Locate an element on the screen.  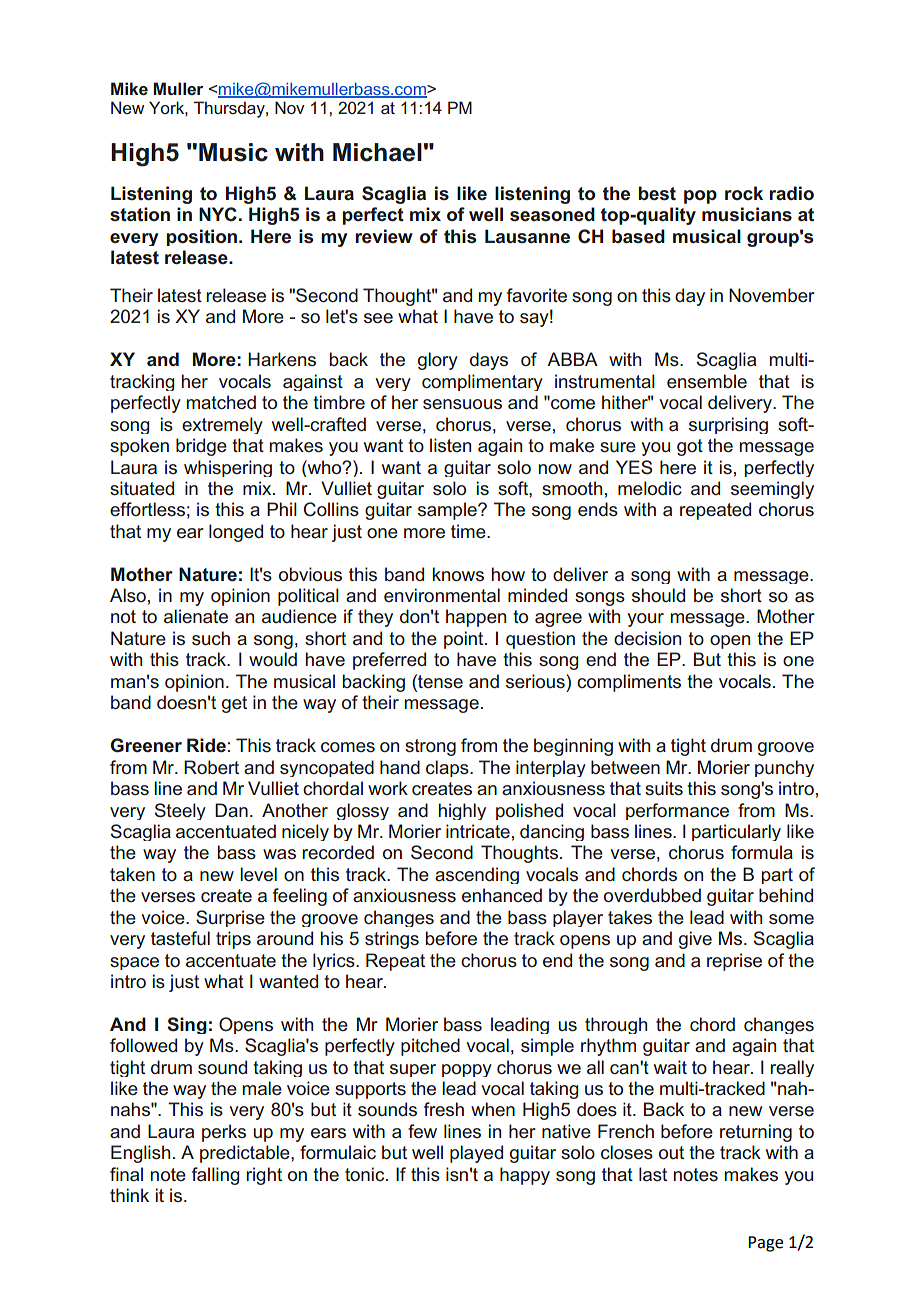
whispering is located at coordinates (228, 468).
